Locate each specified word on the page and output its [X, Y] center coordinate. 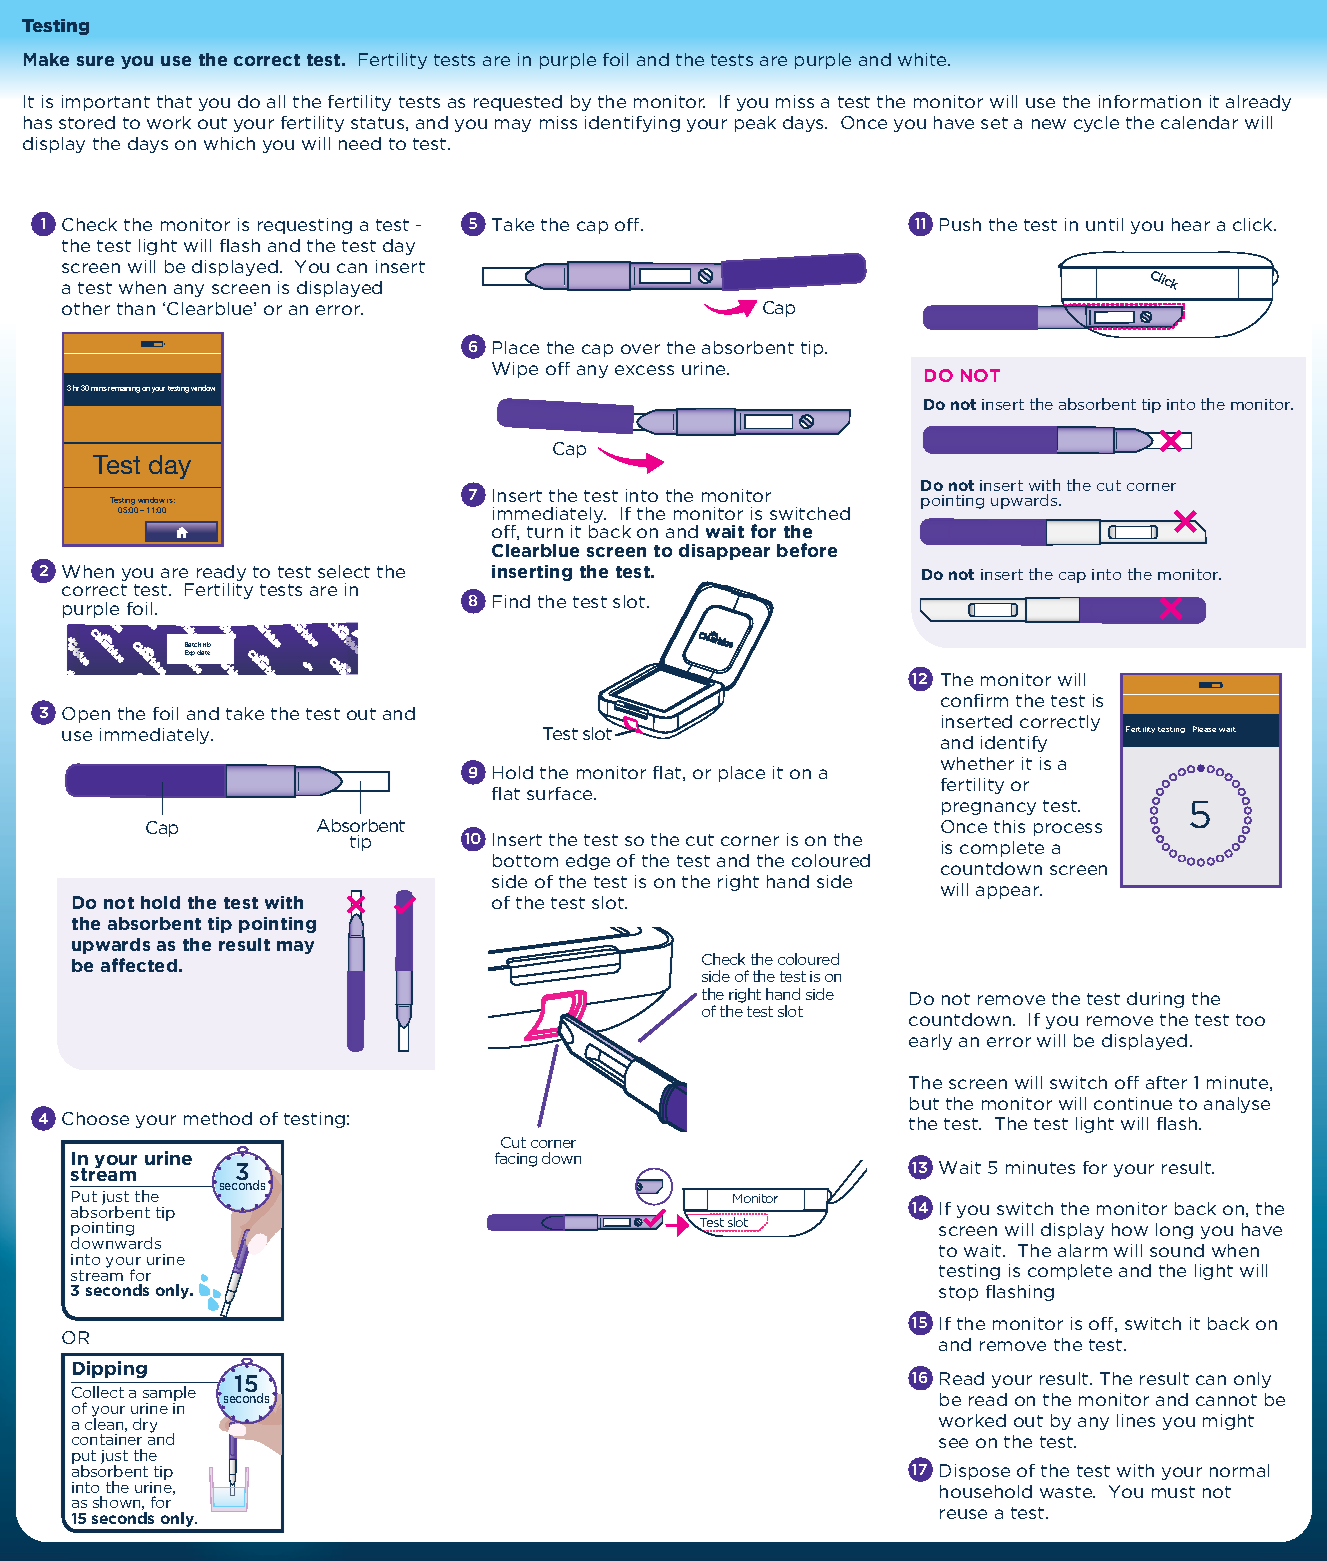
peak [755, 124]
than [136, 308]
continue [1133, 1103]
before [807, 550]
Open [86, 715]
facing [516, 1159]
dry [145, 1425]
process [1068, 829]
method [218, 1118]
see [953, 1443]
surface [561, 793]
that [174, 101]
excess [644, 370]
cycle [1096, 124]
